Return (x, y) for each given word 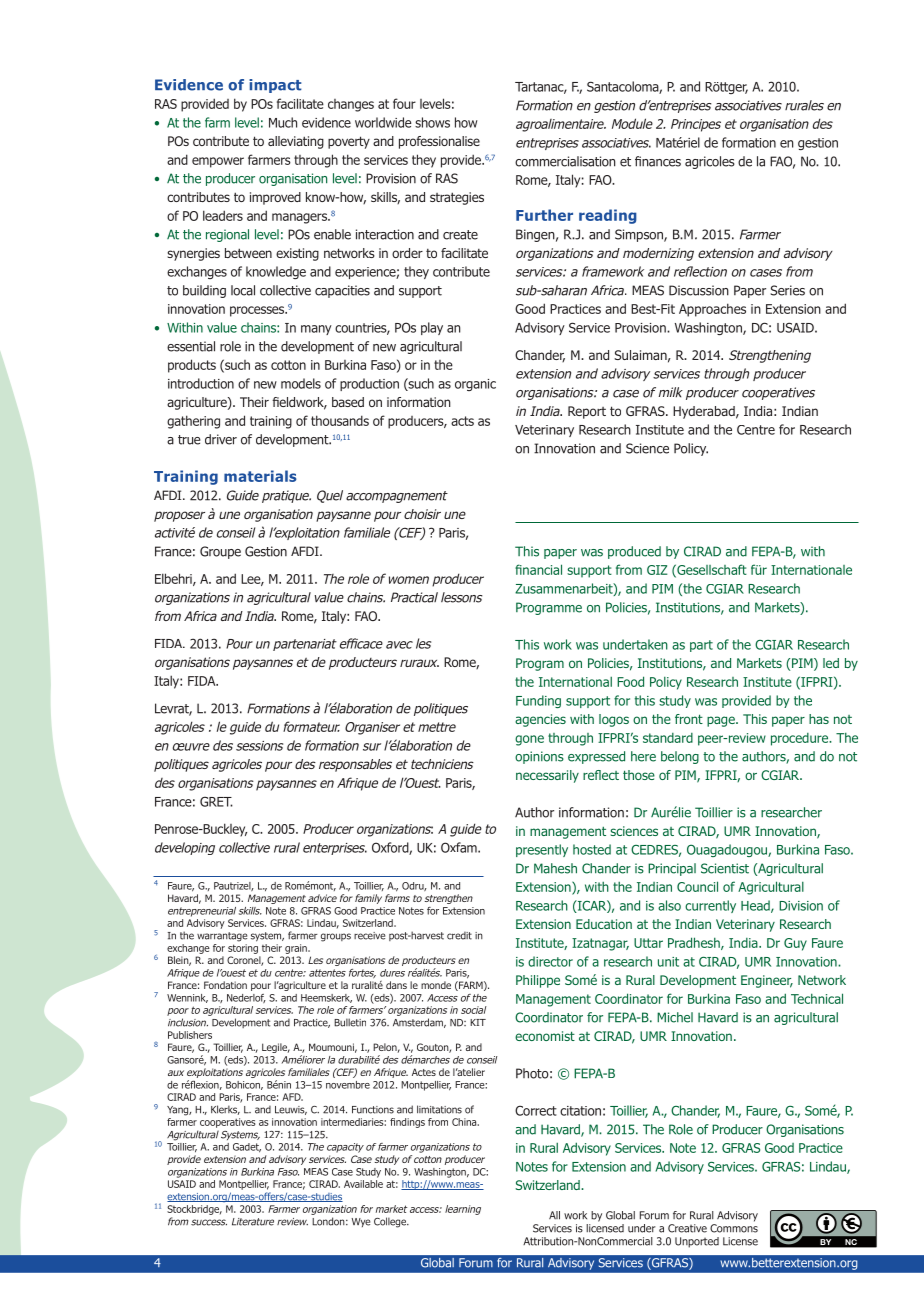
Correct (536, 1110)
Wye (360, 1222)
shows (432, 122)
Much (283, 122)
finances (658, 161)
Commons (734, 1228)
